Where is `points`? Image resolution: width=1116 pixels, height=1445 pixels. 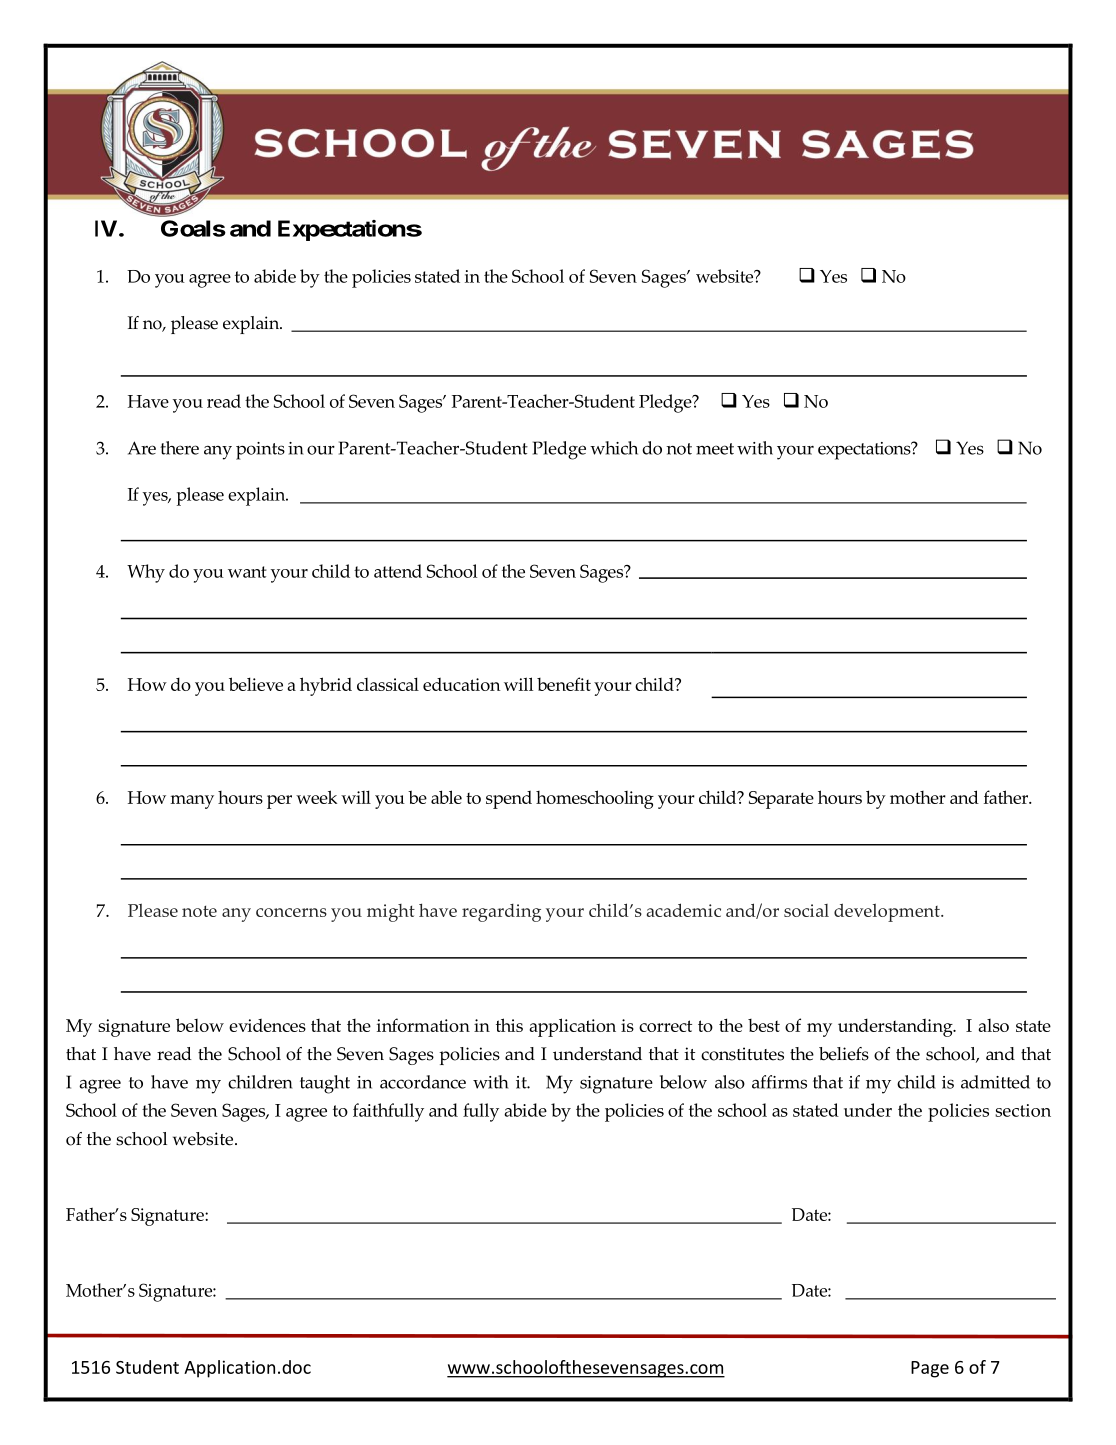 points is located at coordinates (260, 451).
